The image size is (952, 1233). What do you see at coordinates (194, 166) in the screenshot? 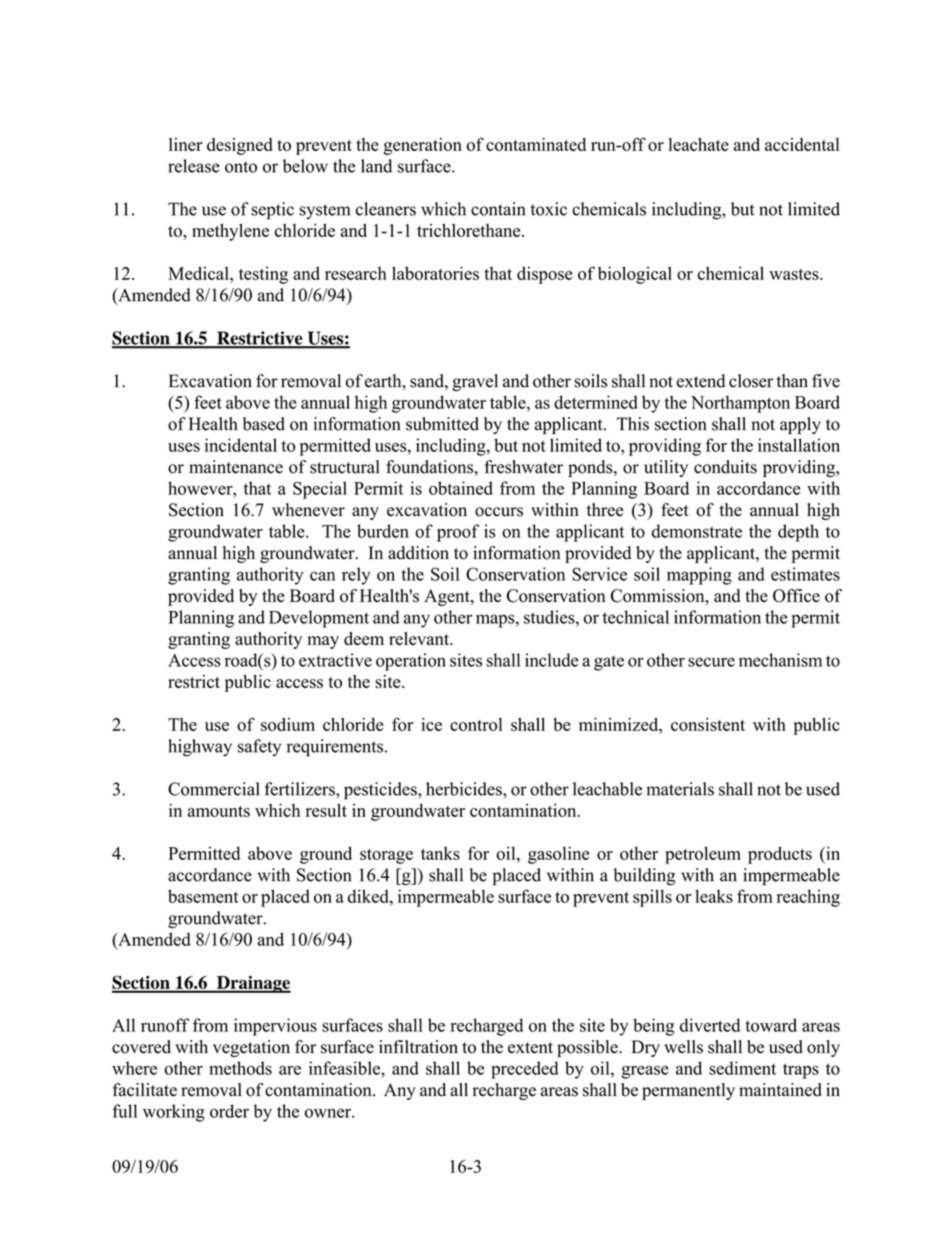
I see `release` at bounding box center [194, 166].
